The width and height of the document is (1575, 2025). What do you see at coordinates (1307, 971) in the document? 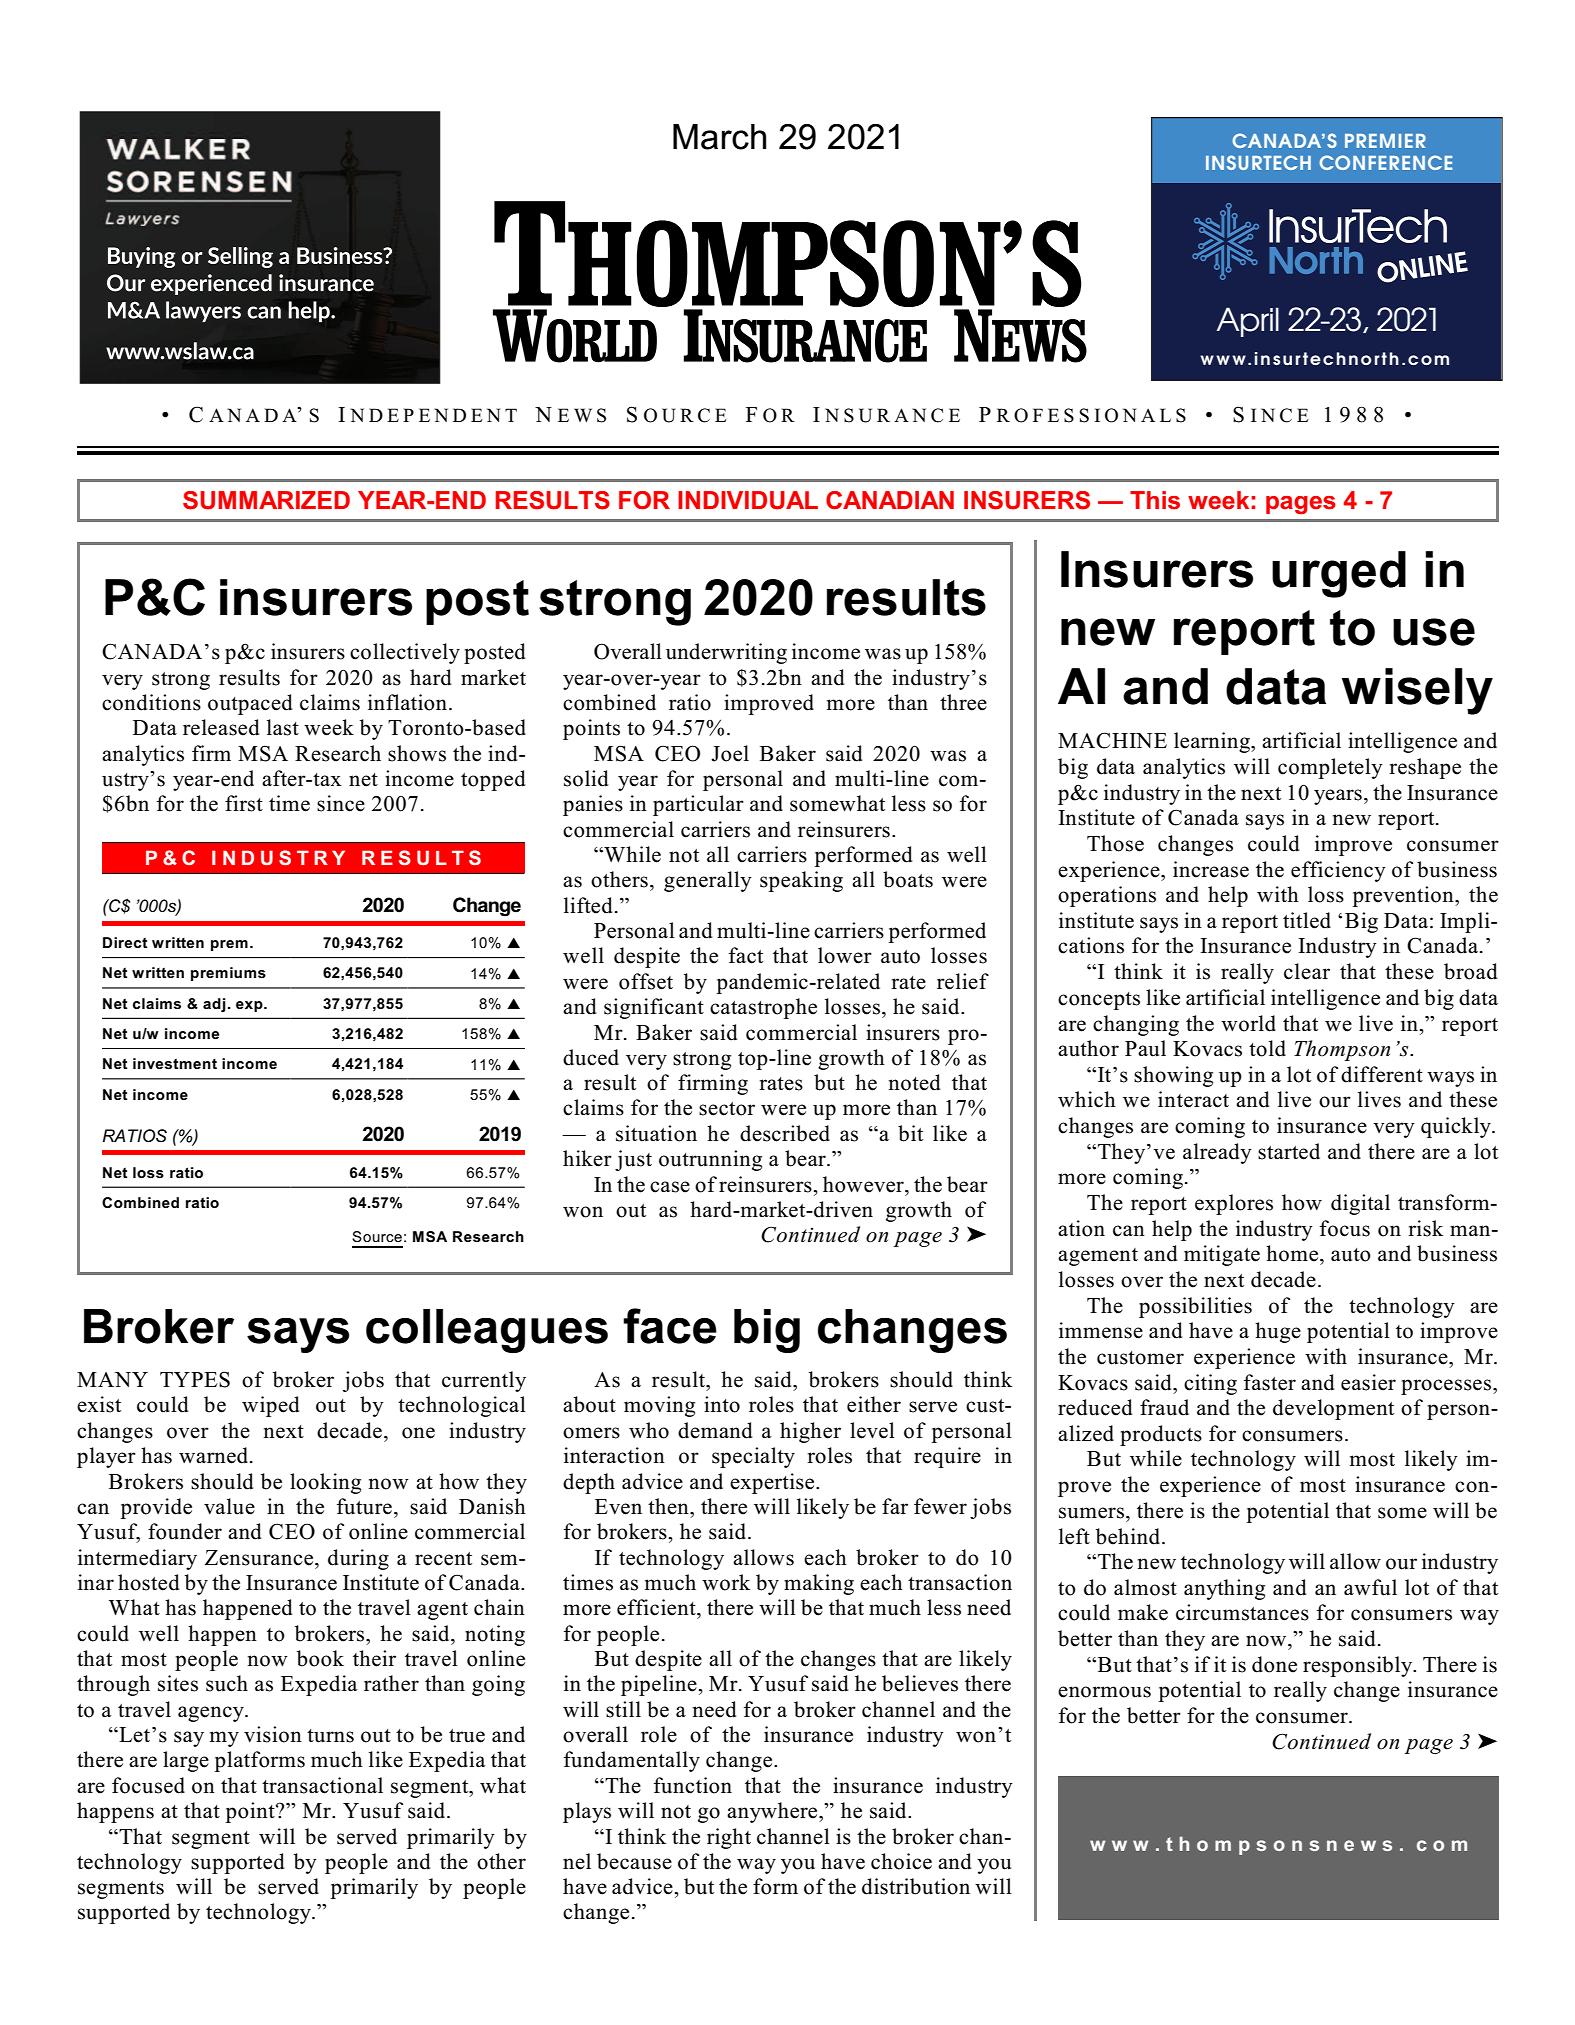
I see `clear` at bounding box center [1307, 971].
